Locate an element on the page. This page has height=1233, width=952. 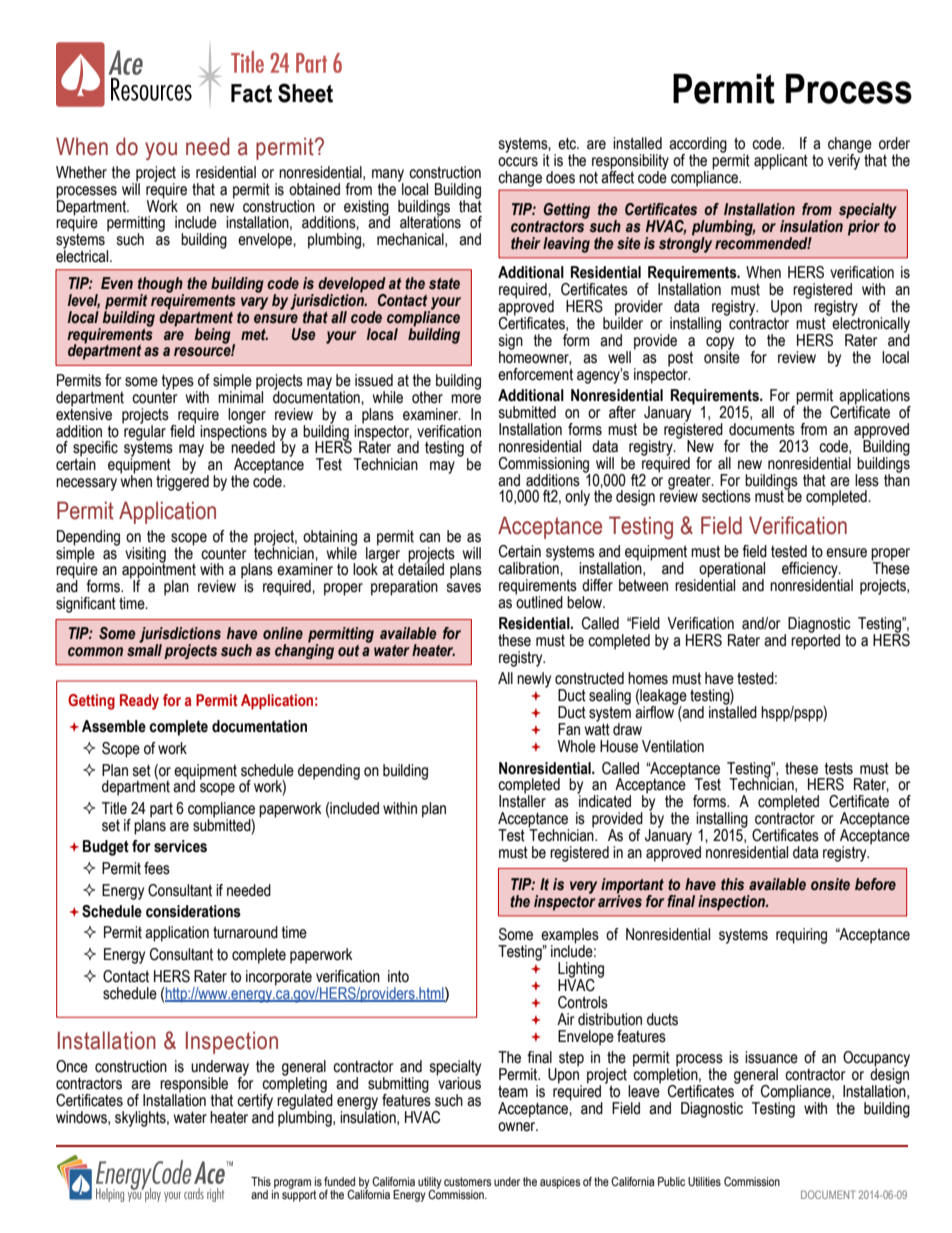
reported is located at coordinates (815, 641).
